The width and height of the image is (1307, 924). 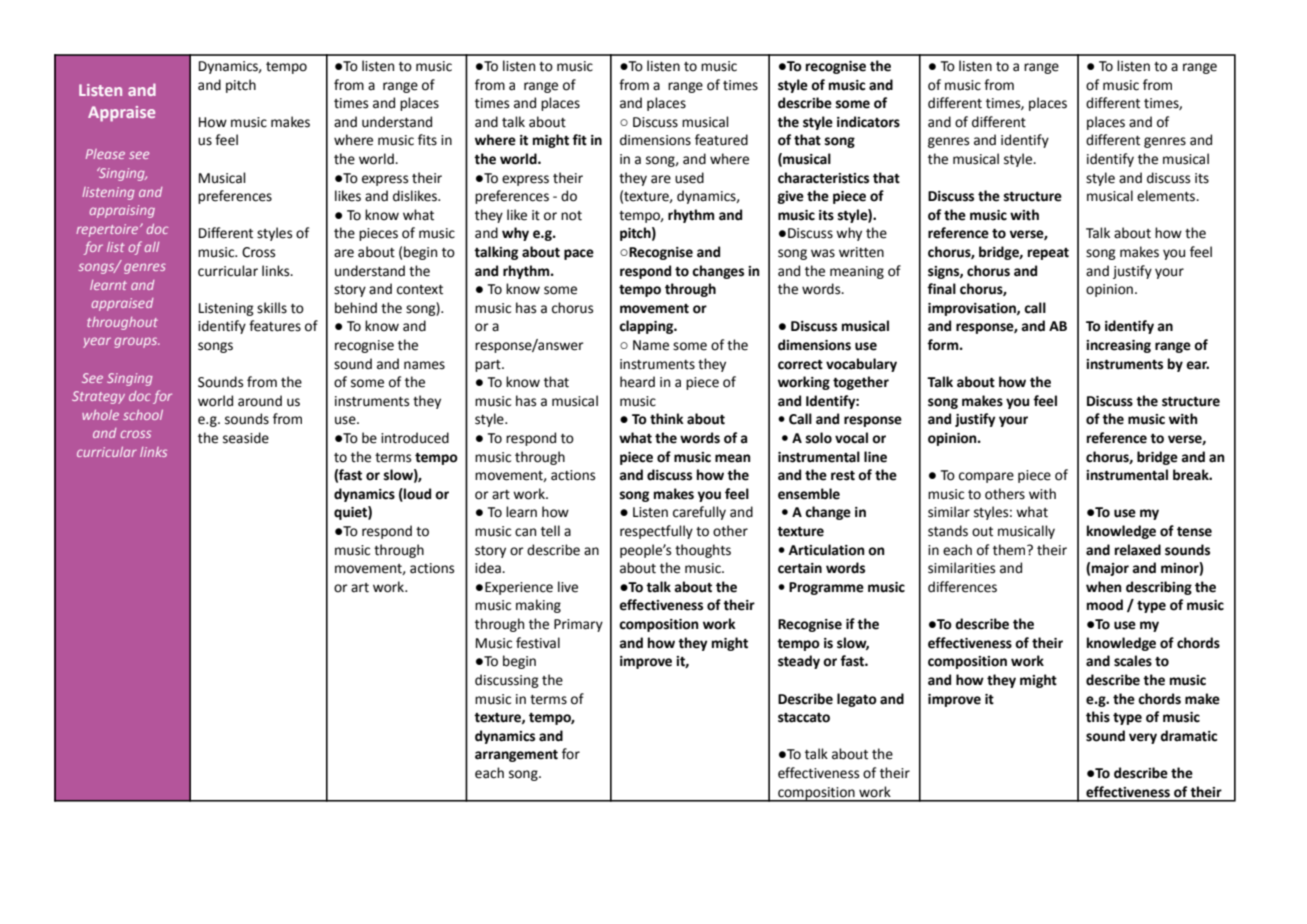 I want to click on loud, so click(x=416, y=494).
